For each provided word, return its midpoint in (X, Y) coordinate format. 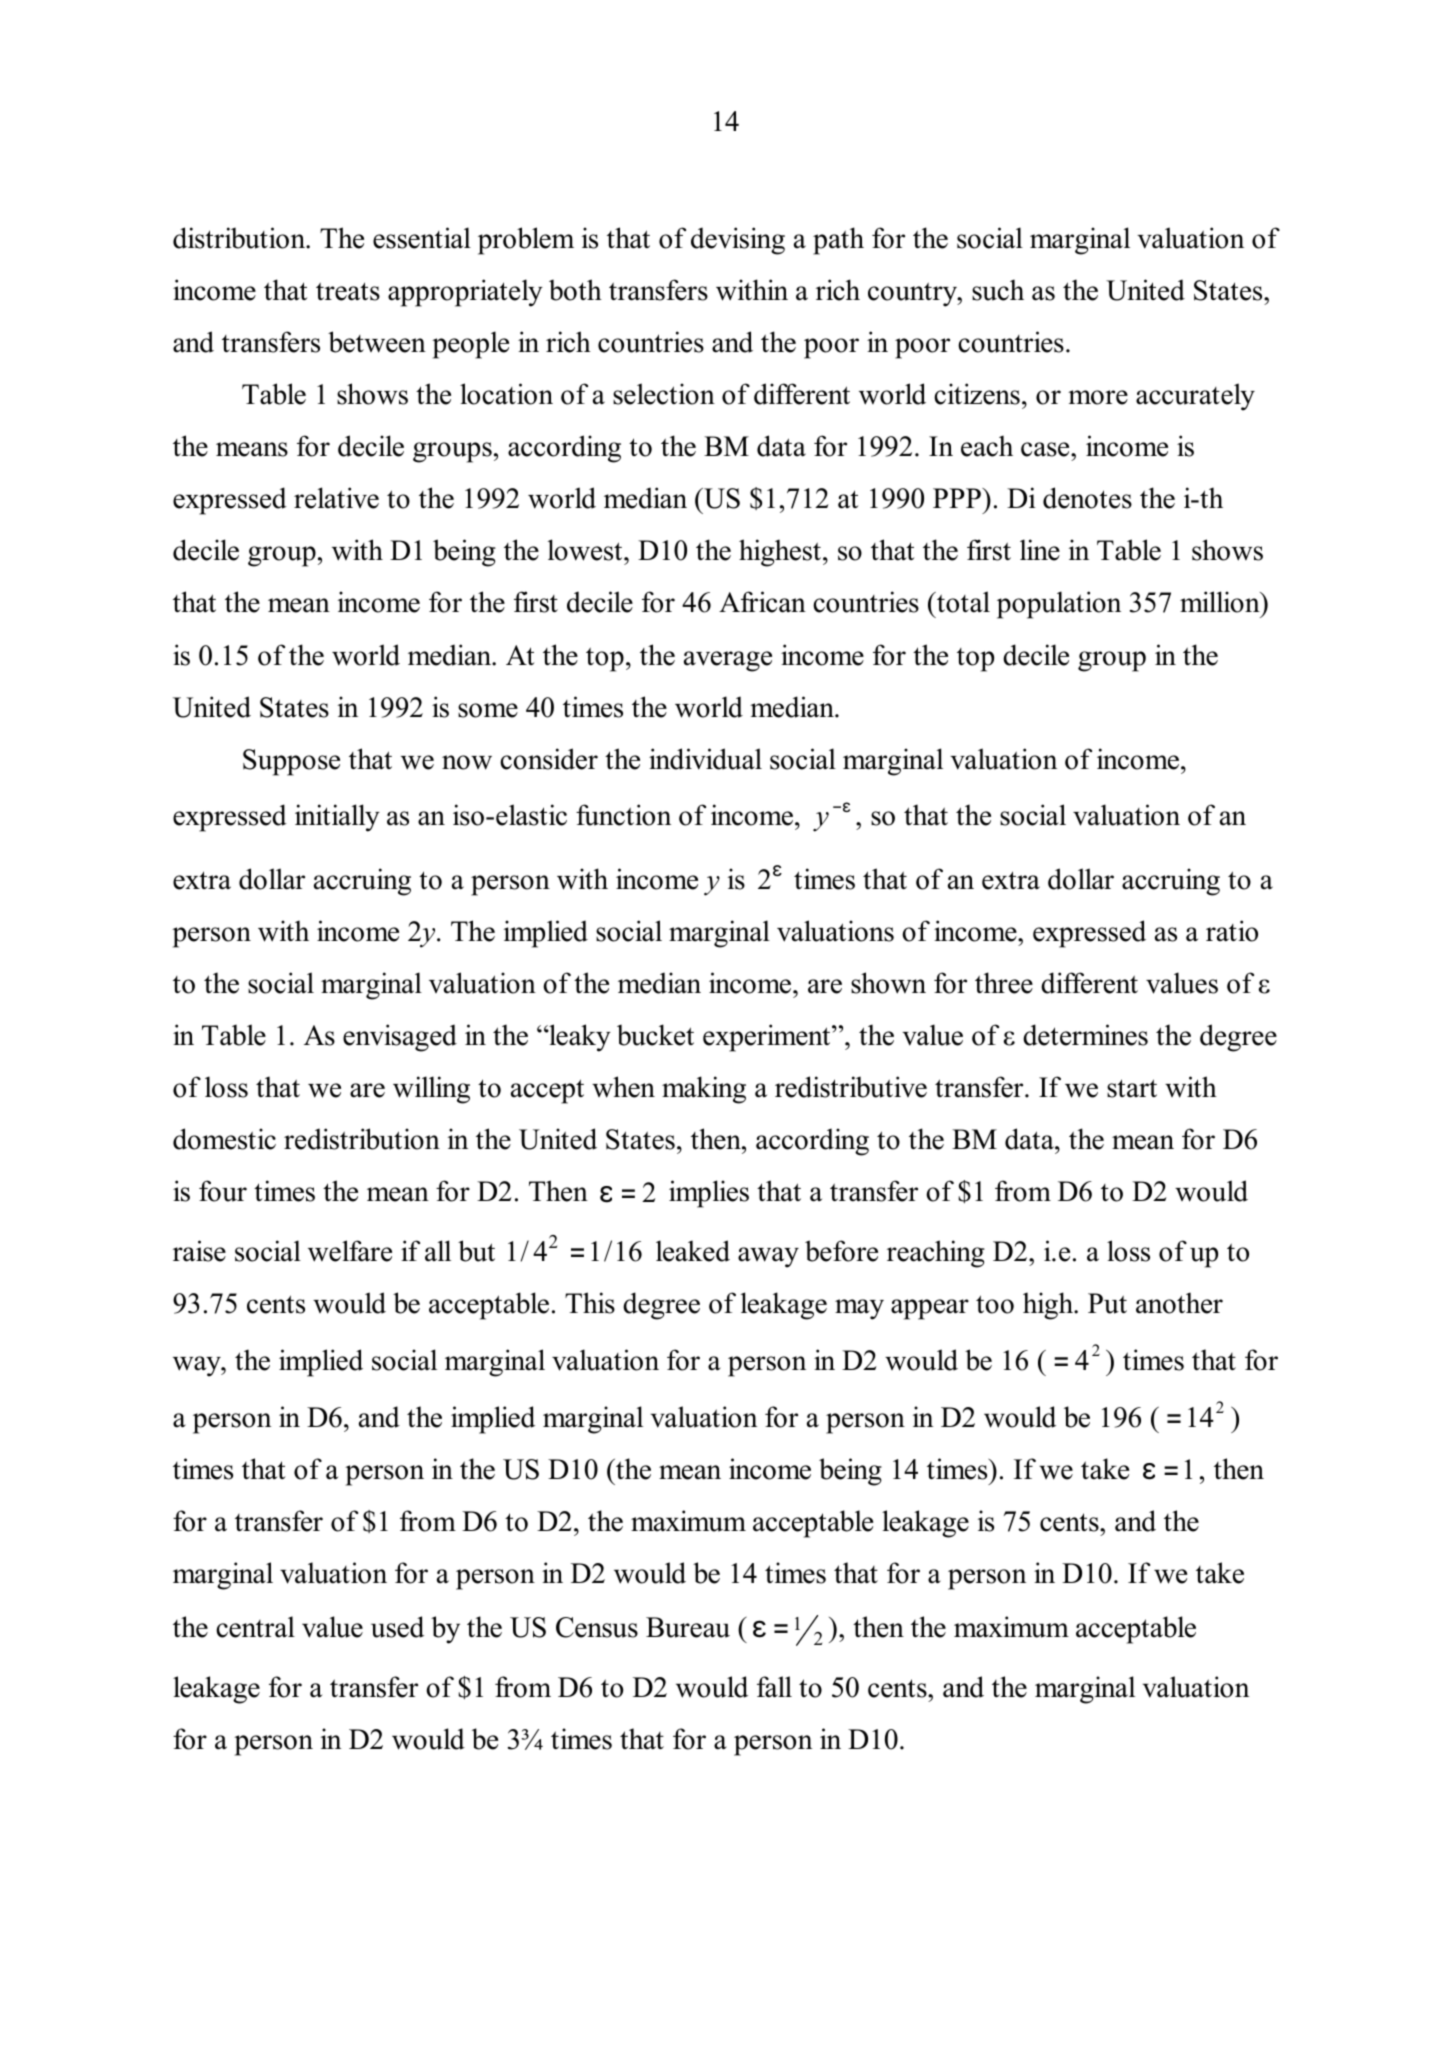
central (255, 1627)
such (998, 290)
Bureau (688, 1627)
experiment (768, 1038)
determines (1085, 1035)
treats (348, 291)
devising (738, 241)
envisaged (400, 1038)
